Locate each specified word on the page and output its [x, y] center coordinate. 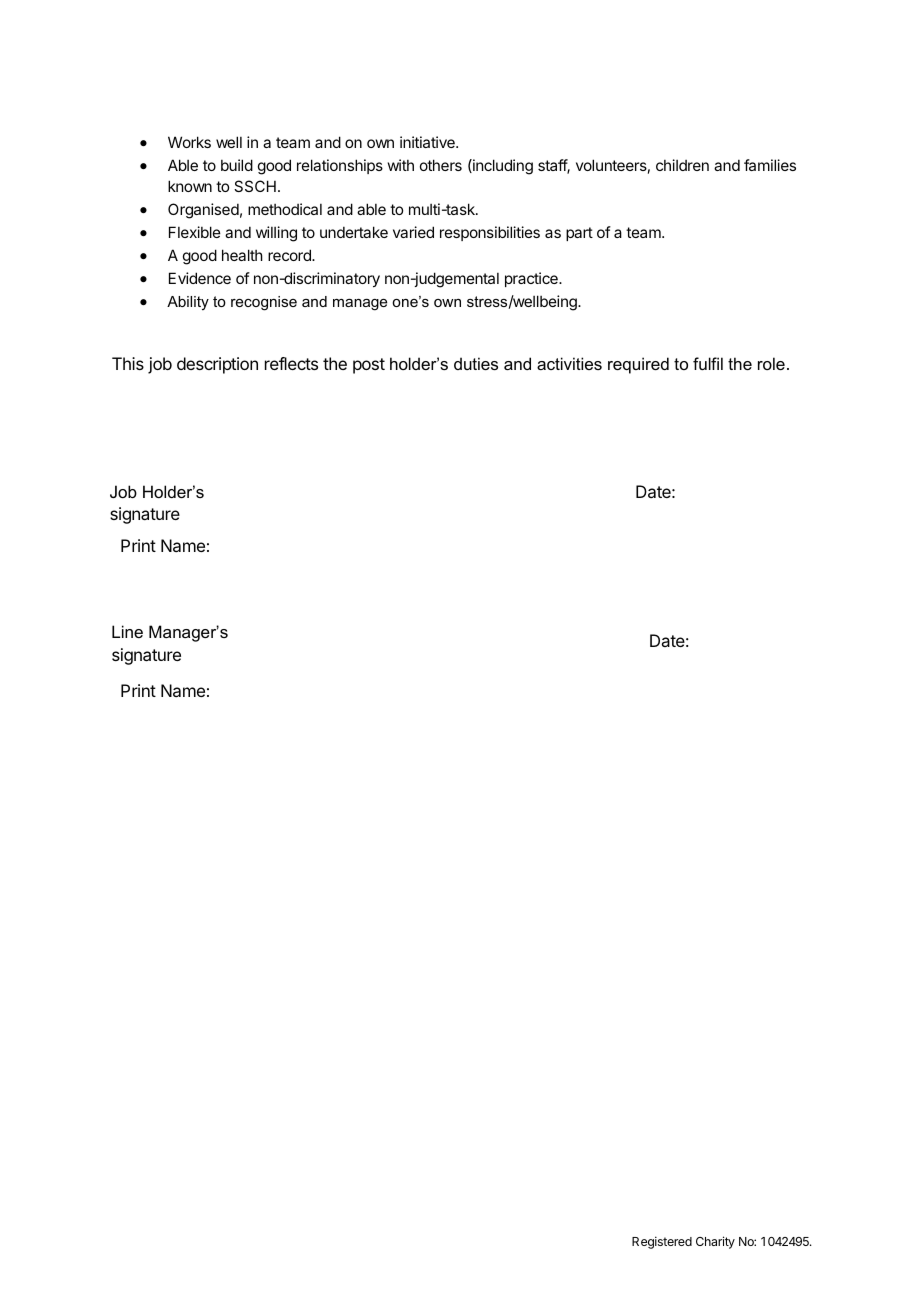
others [441, 165]
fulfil [708, 363]
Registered [662, 1242]
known [190, 186]
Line [127, 631]
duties [476, 363]
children [682, 165]
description [217, 365]
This [128, 363]
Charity [715, 1242]
